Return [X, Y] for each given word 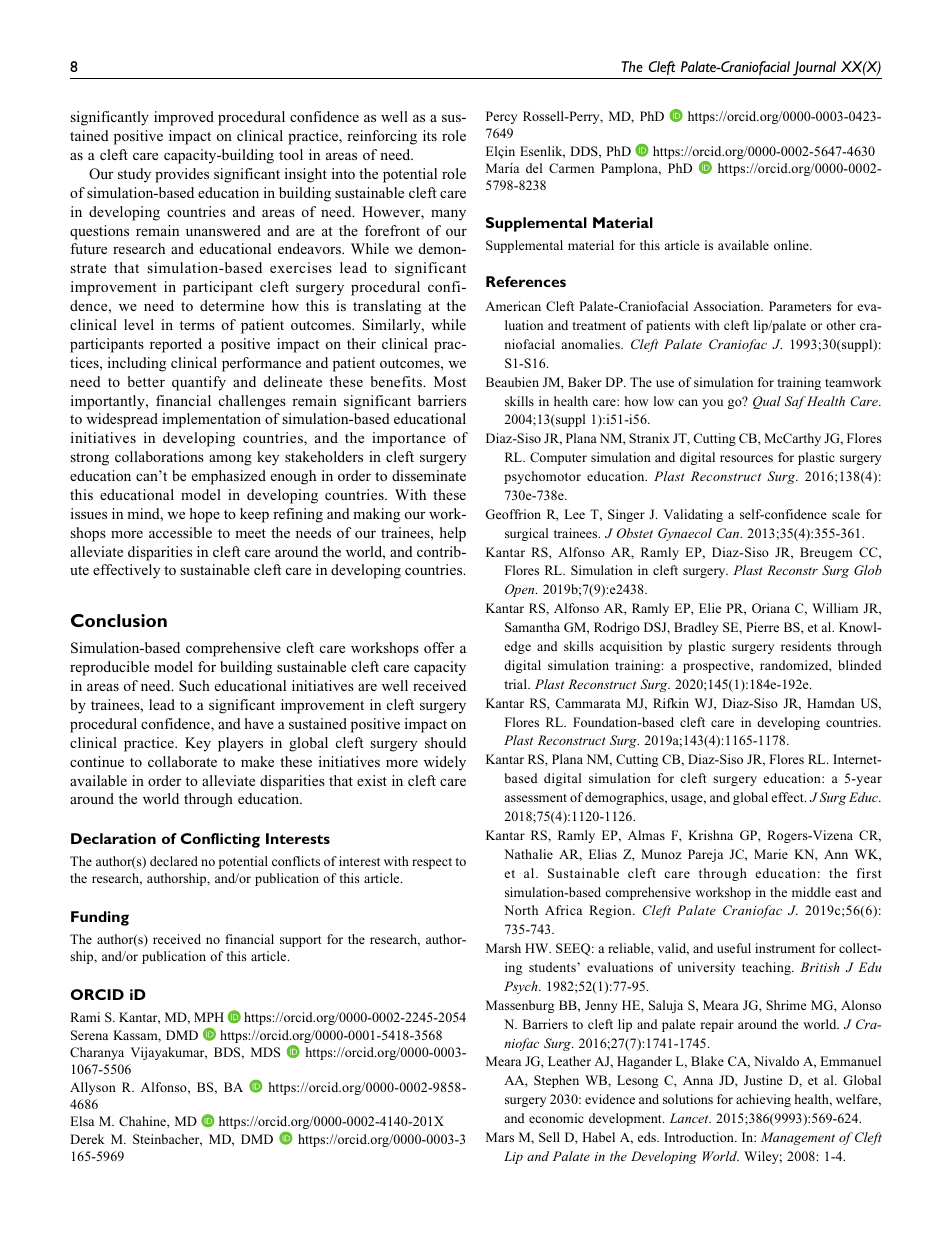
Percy [501, 117]
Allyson [93, 1088]
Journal [814, 68]
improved [184, 118]
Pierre [762, 627]
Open [521, 590]
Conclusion [119, 620]
